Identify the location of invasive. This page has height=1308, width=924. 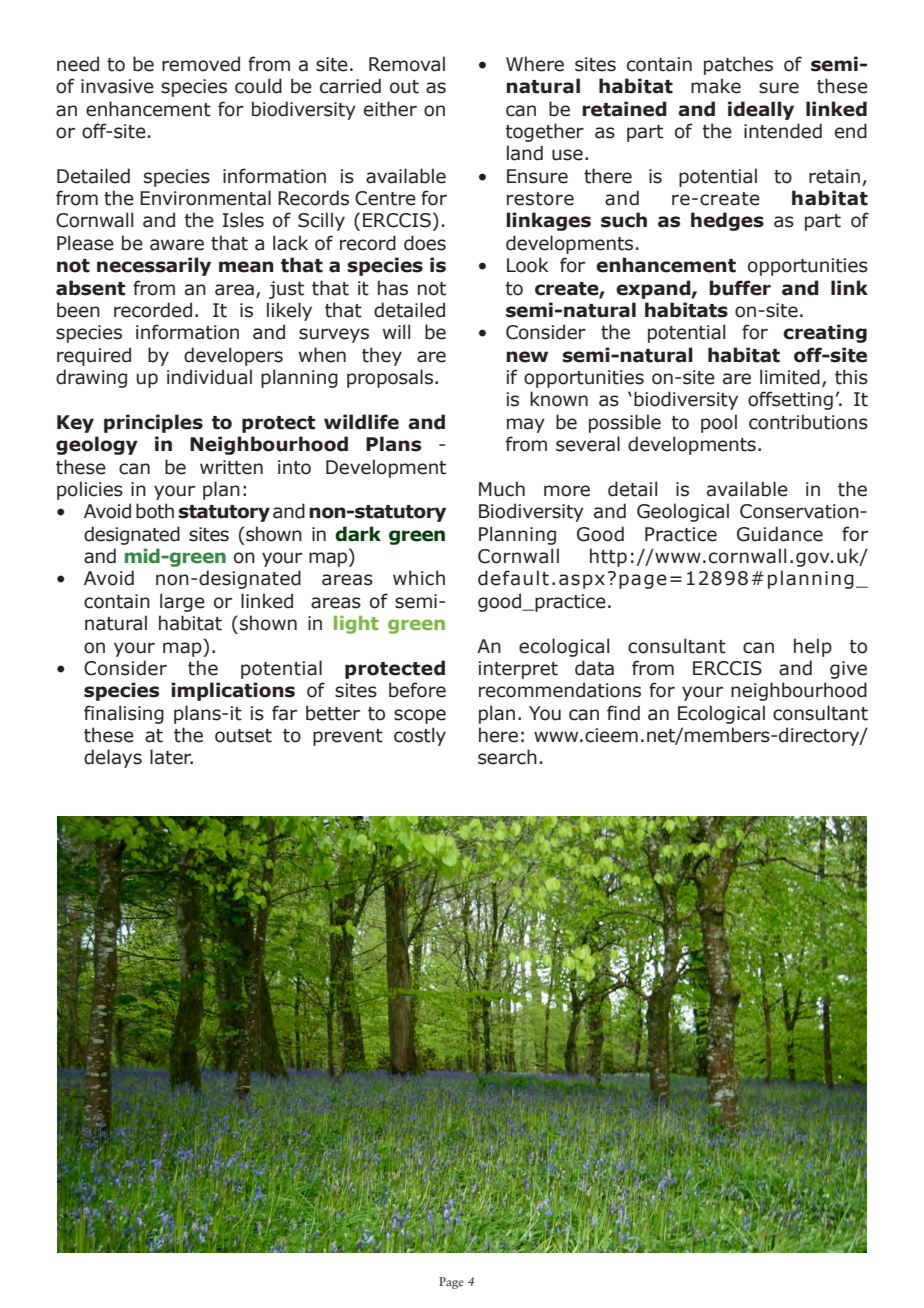
(117, 86).
